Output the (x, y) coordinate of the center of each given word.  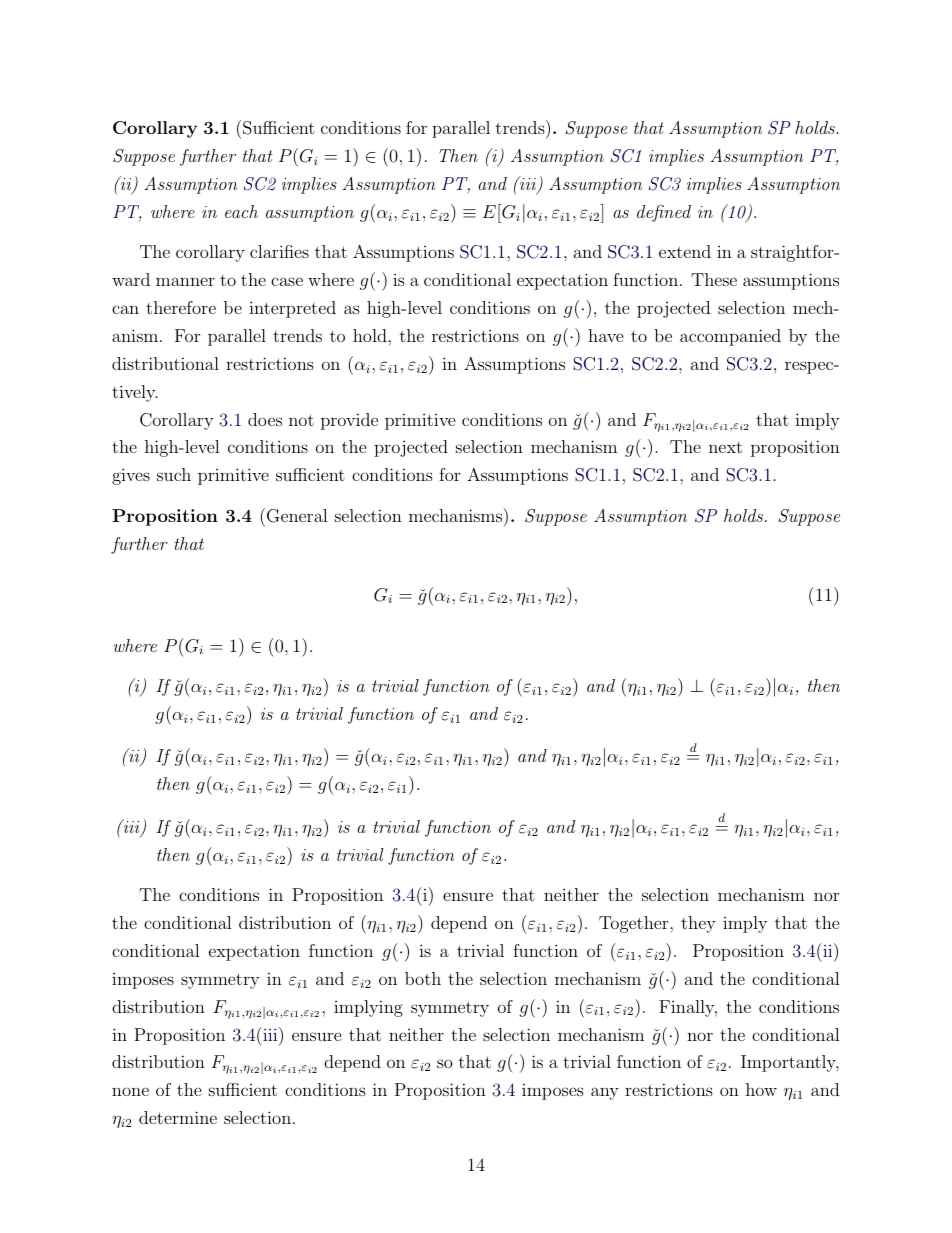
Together (635, 924)
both (423, 978)
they (698, 924)
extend (685, 251)
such (174, 474)
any (605, 1093)
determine (178, 1117)
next (725, 447)
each (241, 211)
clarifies (279, 251)
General (297, 516)
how (761, 1089)
